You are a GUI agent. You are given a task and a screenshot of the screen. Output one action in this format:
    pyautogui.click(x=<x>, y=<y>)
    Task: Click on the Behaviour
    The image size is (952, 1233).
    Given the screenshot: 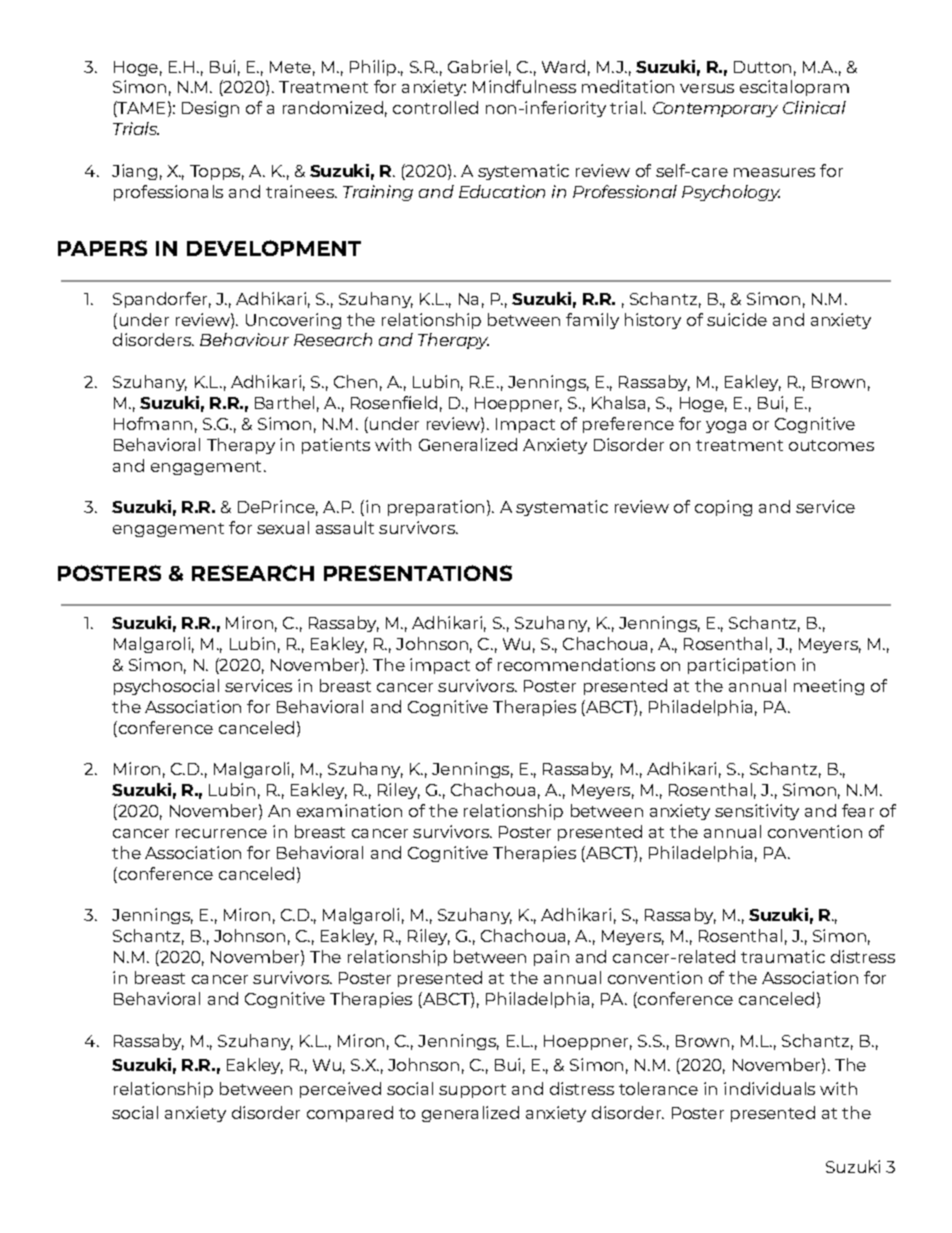 What is the action you would take?
    pyautogui.click(x=244, y=339)
